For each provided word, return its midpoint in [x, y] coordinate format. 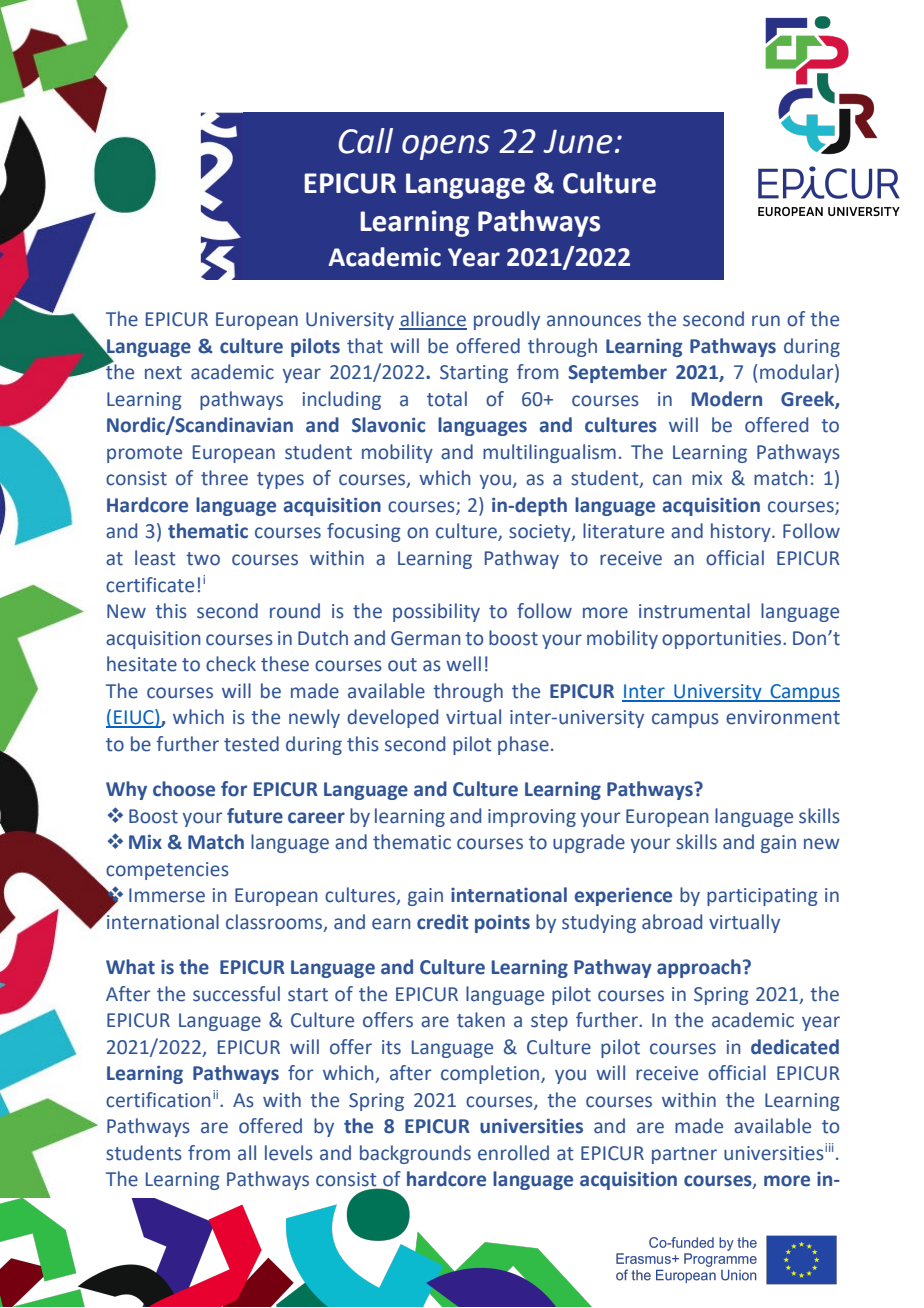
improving [532, 818]
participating [762, 897]
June [577, 141]
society [541, 533]
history [742, 532]
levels [289, 1153]
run [766, 321]
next [163, 373]
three [224, 478]
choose [184, 789]
